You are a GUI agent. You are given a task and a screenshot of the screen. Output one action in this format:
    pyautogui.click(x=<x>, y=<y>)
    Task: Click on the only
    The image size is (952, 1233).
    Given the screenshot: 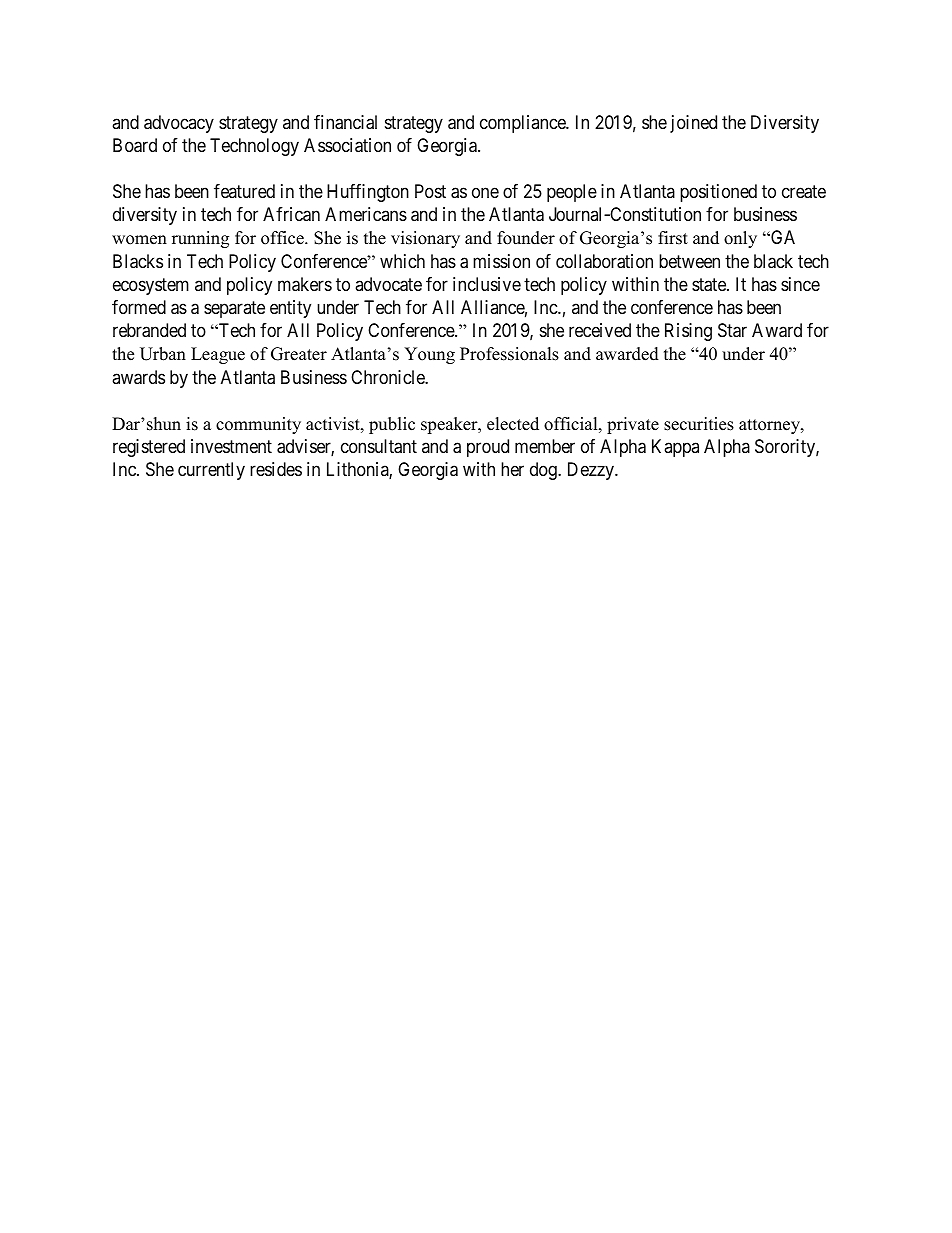 What is the action you would take?
    pyautogui.click(x=740, y=239)
